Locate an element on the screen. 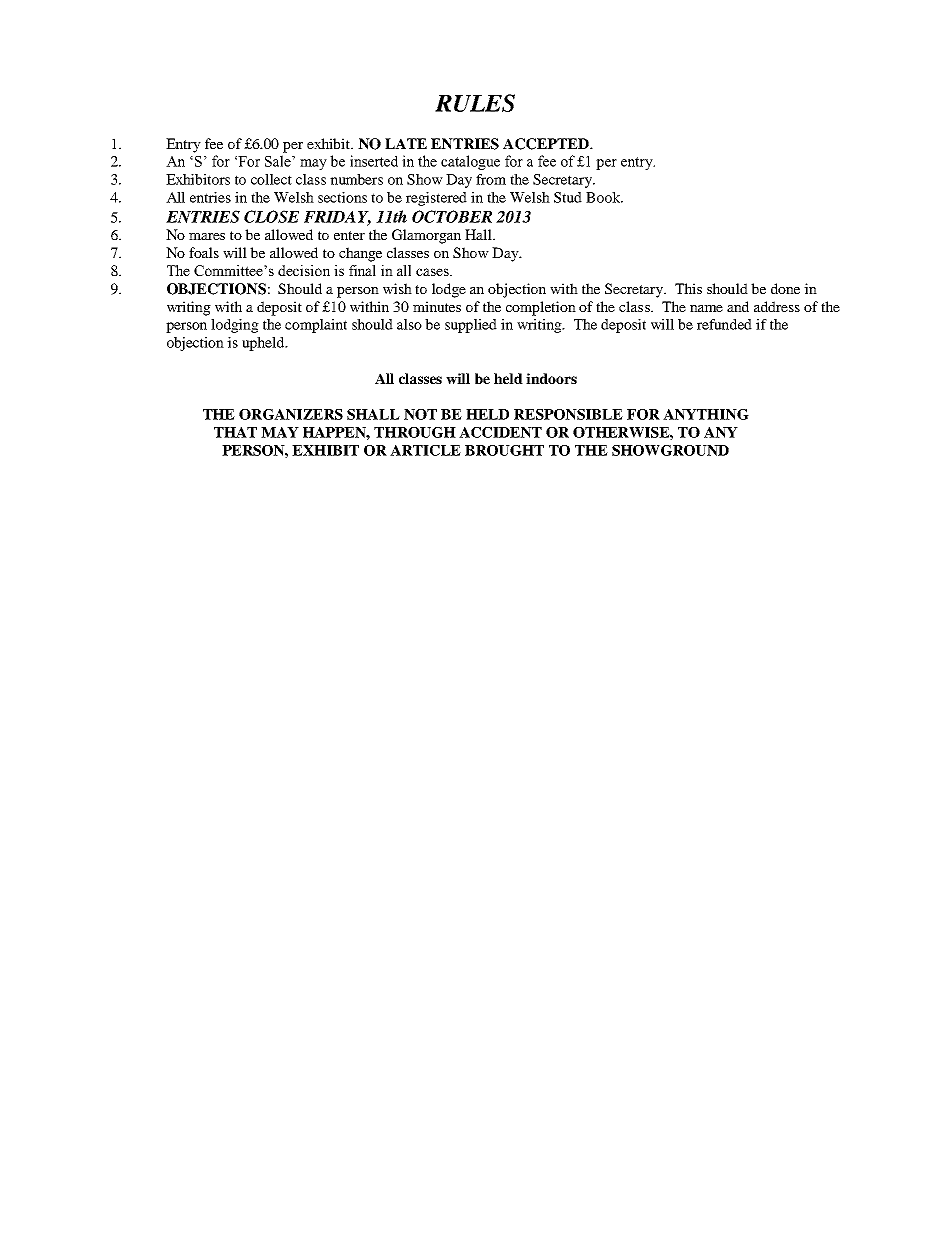 This screenshot has height=1233, width=952. ACCEPTED is located at coordinates (547, 144).
